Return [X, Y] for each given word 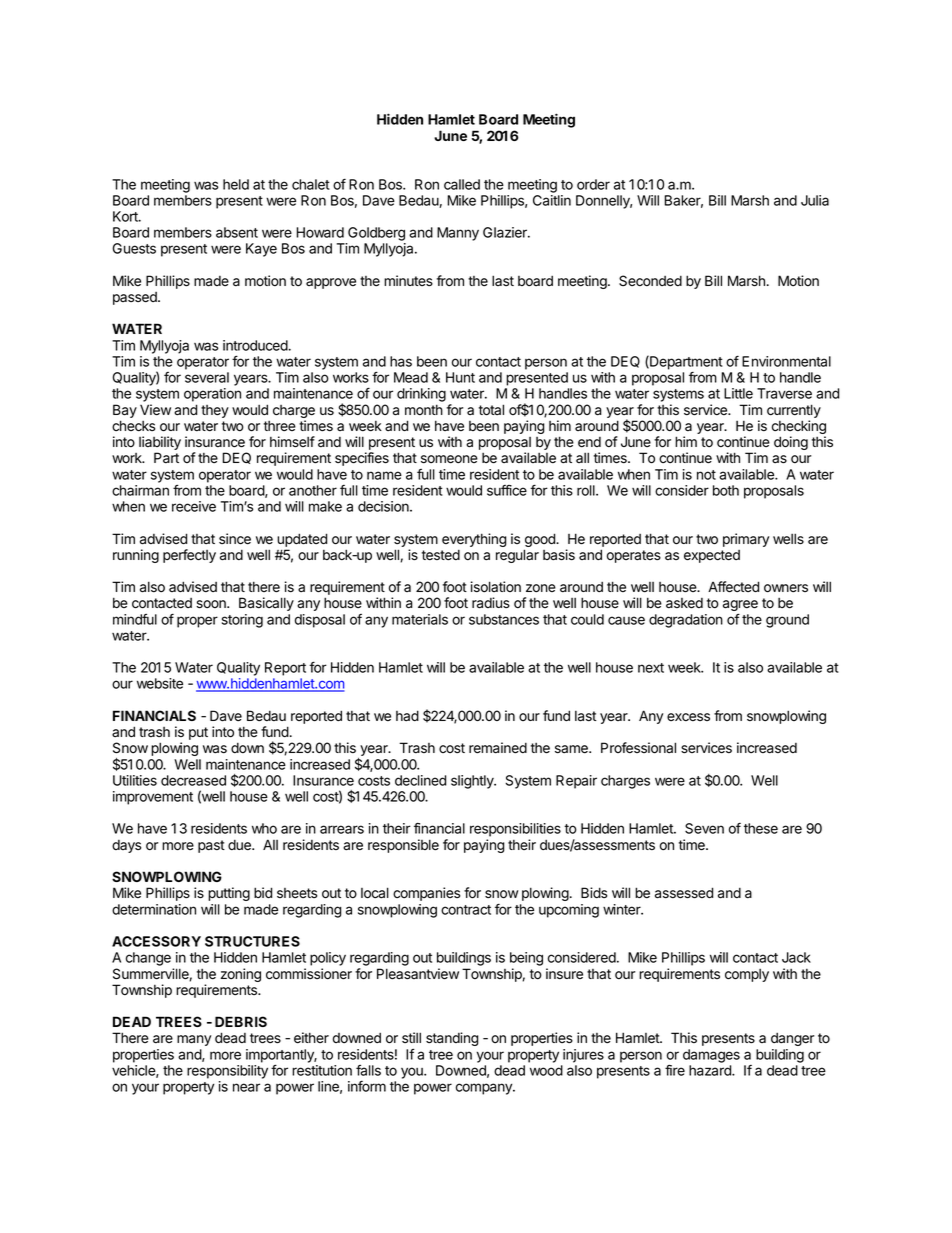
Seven [704, 828]
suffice [507, 490]
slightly [473, 782]
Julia [815, 200]
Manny [458, 234]
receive [194, 506]
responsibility [227, 1072]
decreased [193, 780]
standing [452, 1039]
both [726, 490]
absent [237, 232]
